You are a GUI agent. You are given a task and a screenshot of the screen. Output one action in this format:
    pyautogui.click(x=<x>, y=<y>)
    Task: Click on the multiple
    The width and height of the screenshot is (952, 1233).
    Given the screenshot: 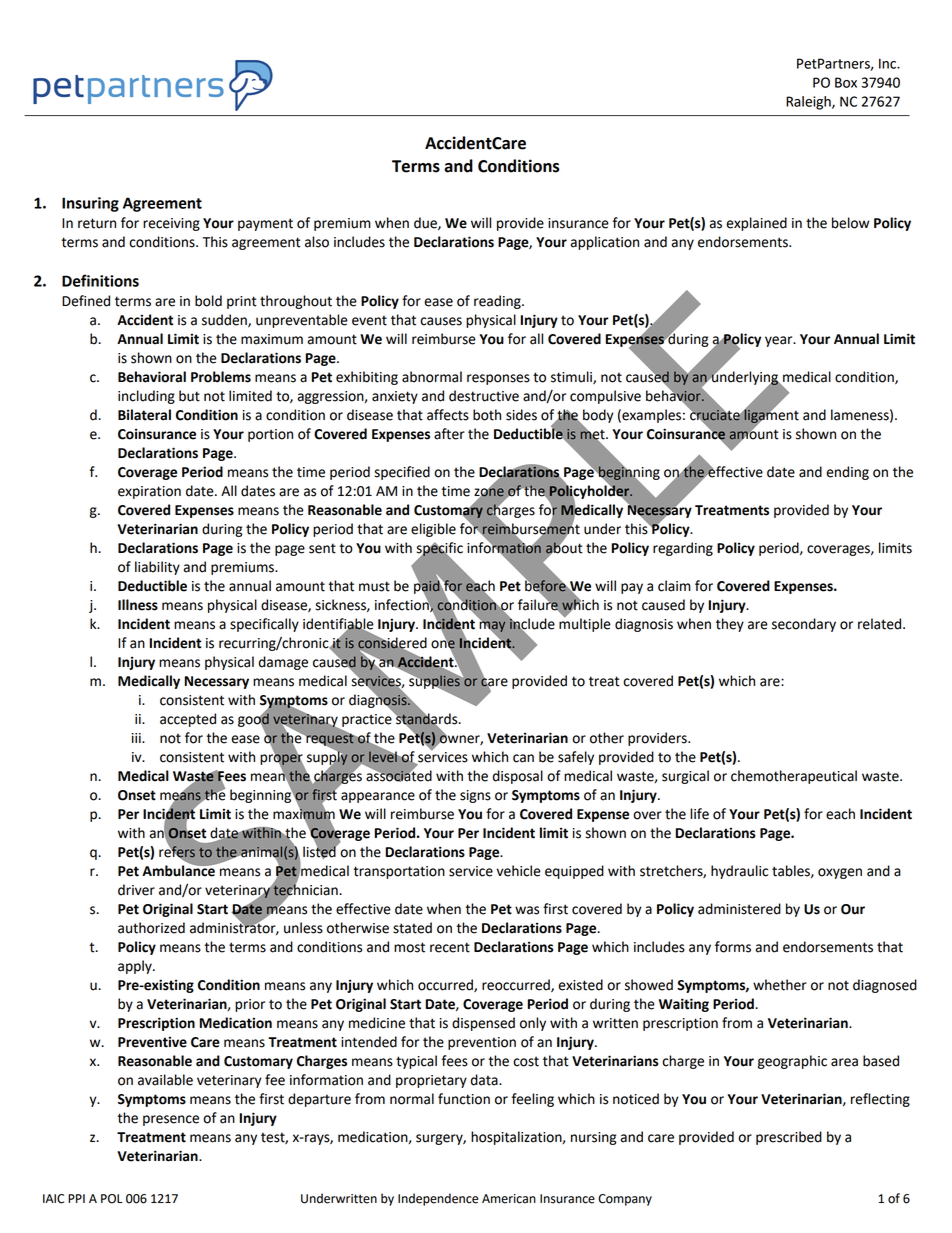 What is the action you would take?
    pyautogui.click(x=585, y=624)
